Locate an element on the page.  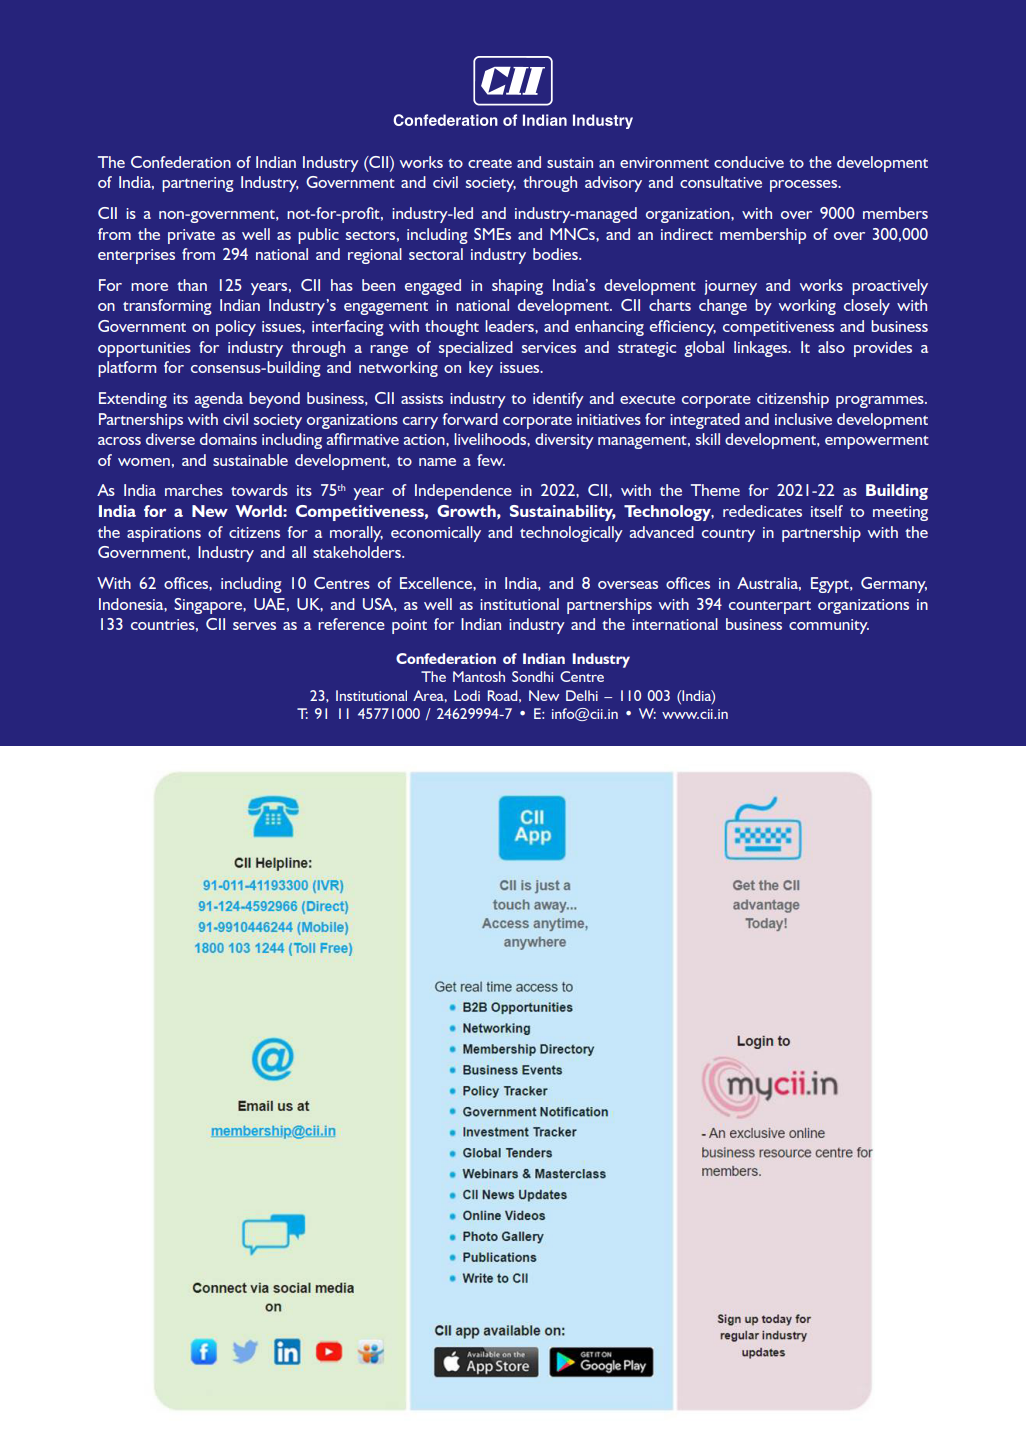
processes is located at coordinates (804, 186).
